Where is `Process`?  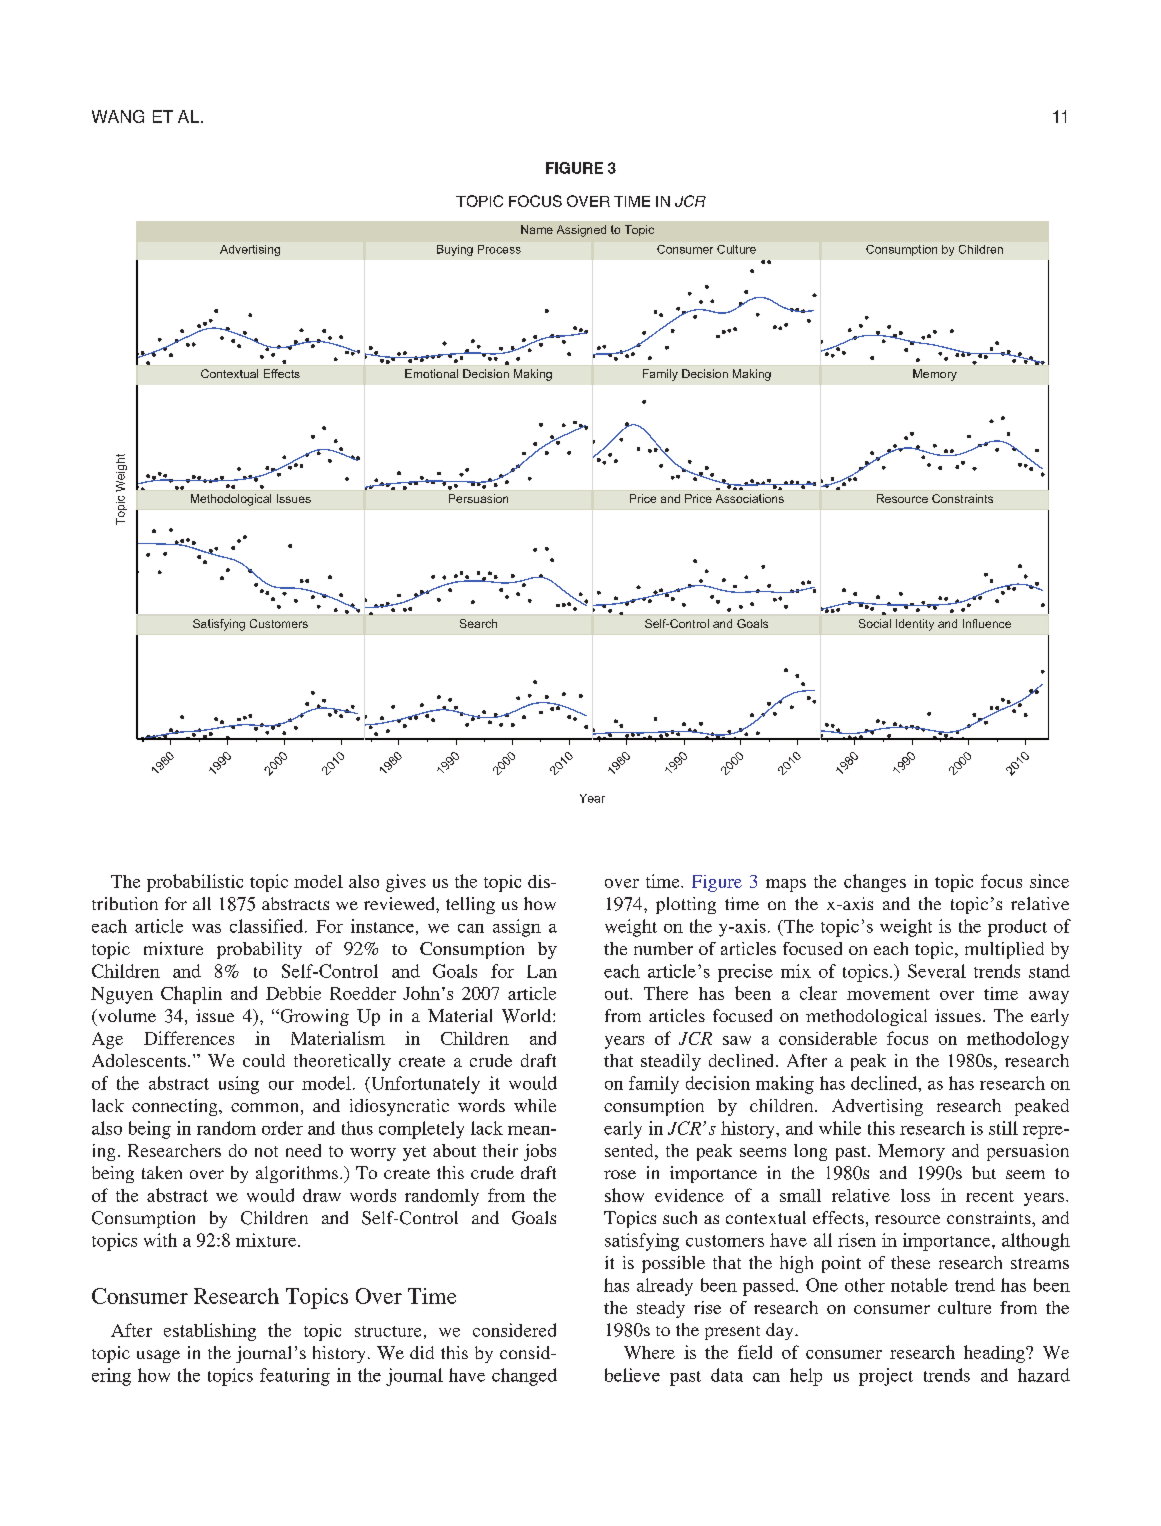 Process is located at coordinates (499, 249).
